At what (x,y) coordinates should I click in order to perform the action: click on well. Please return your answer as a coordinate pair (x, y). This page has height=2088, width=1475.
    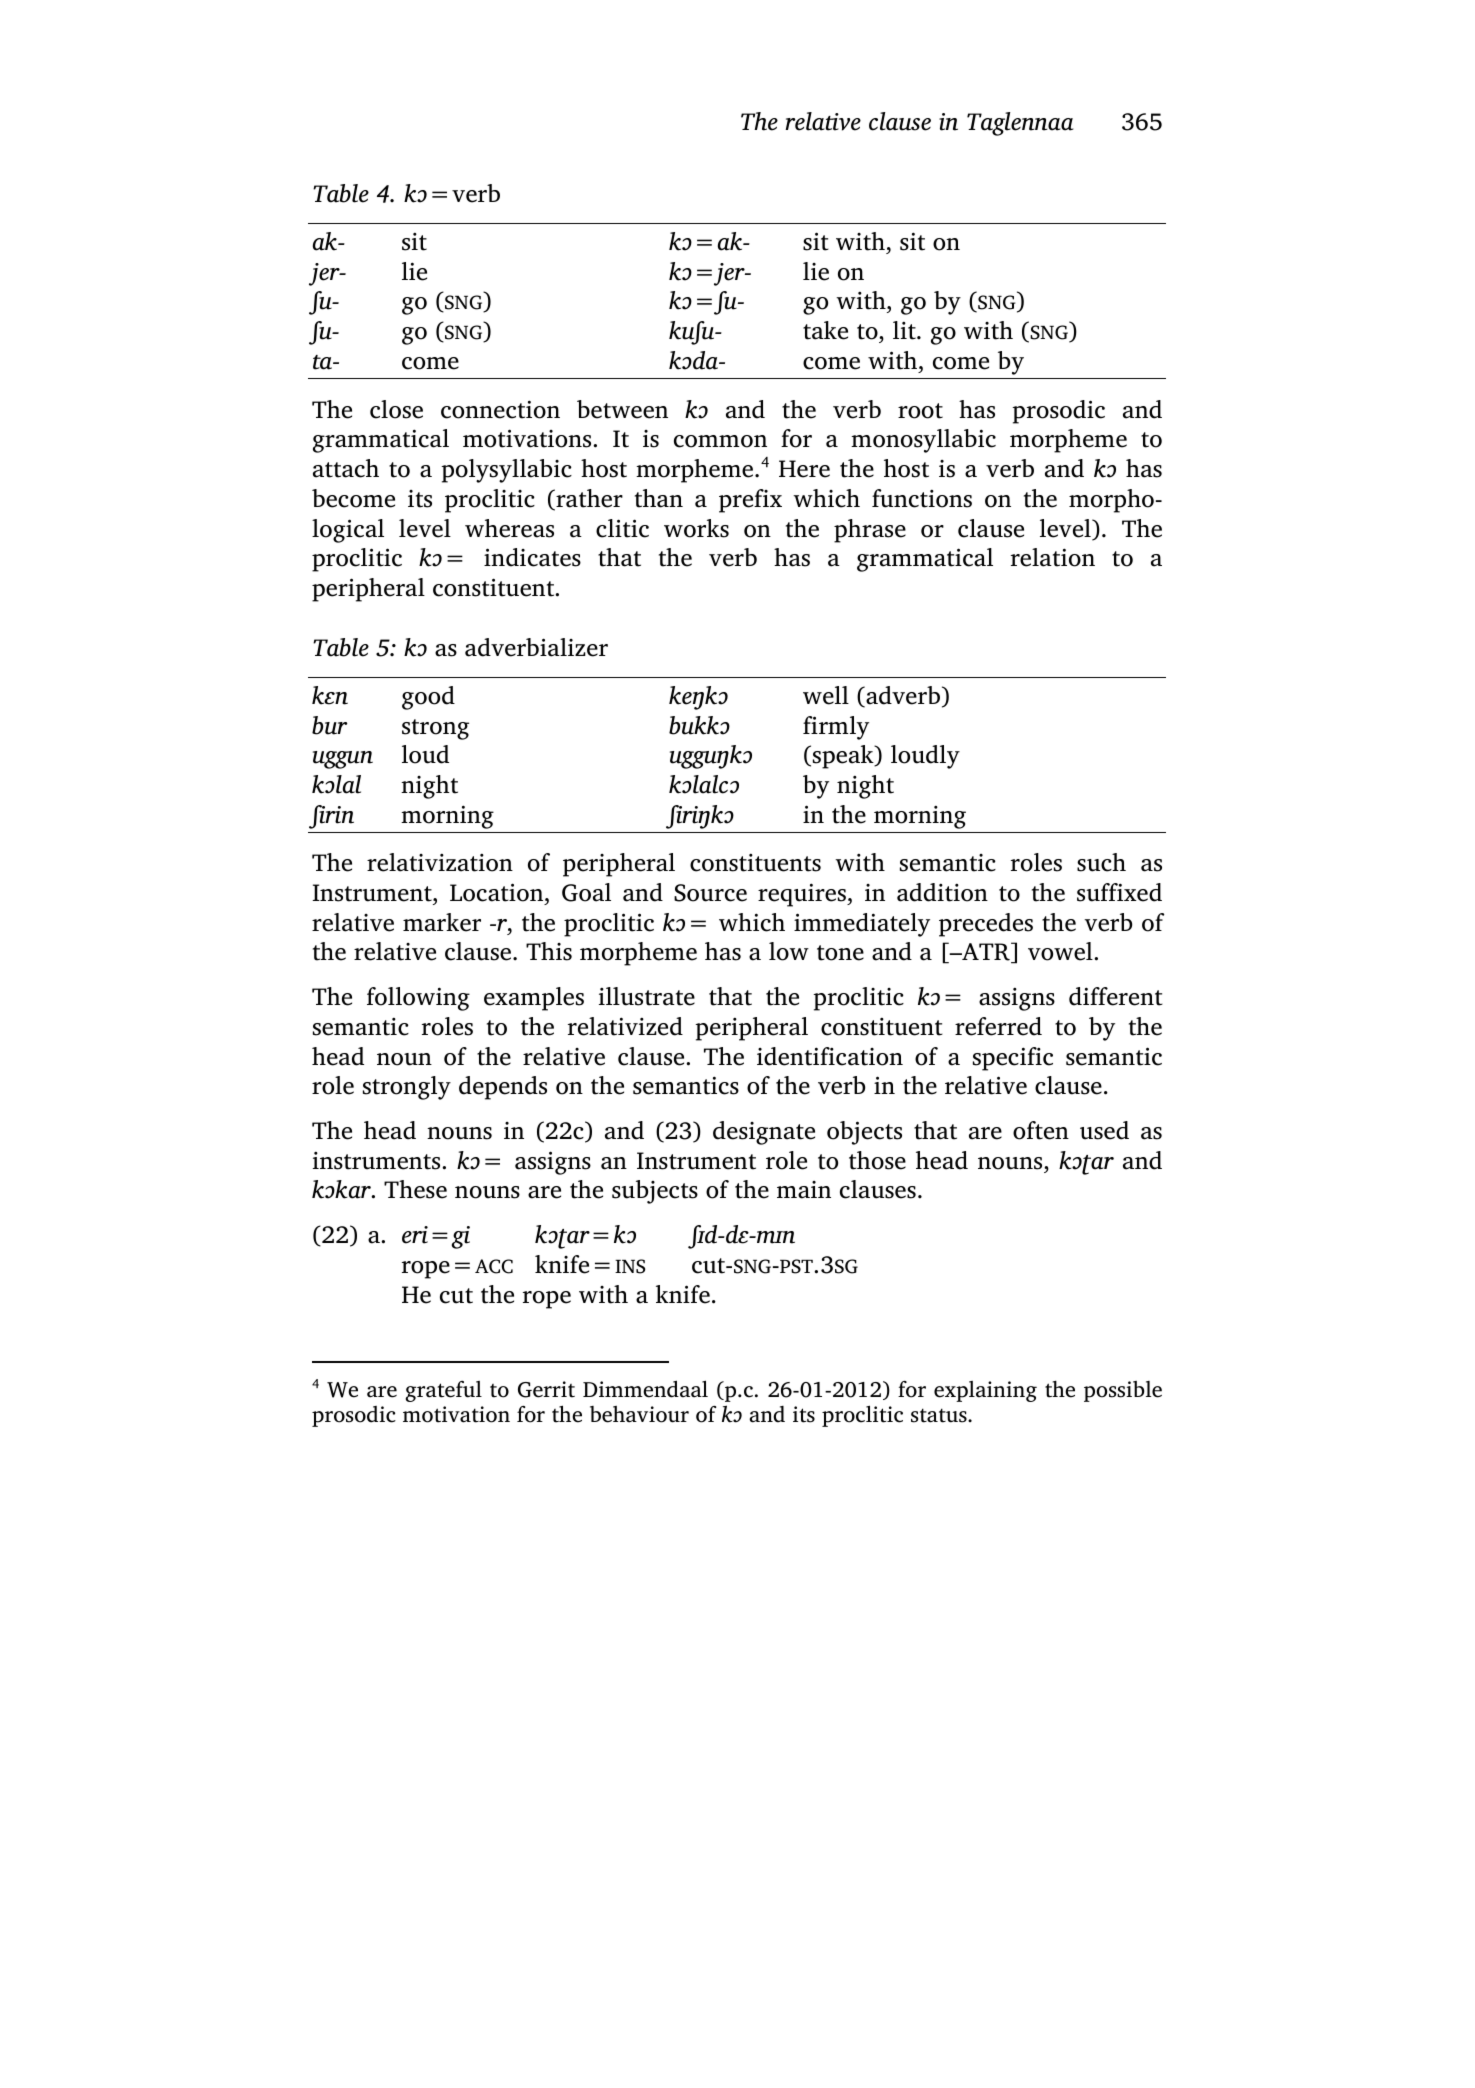
    Looking at the image, I should click on (826, 695).
